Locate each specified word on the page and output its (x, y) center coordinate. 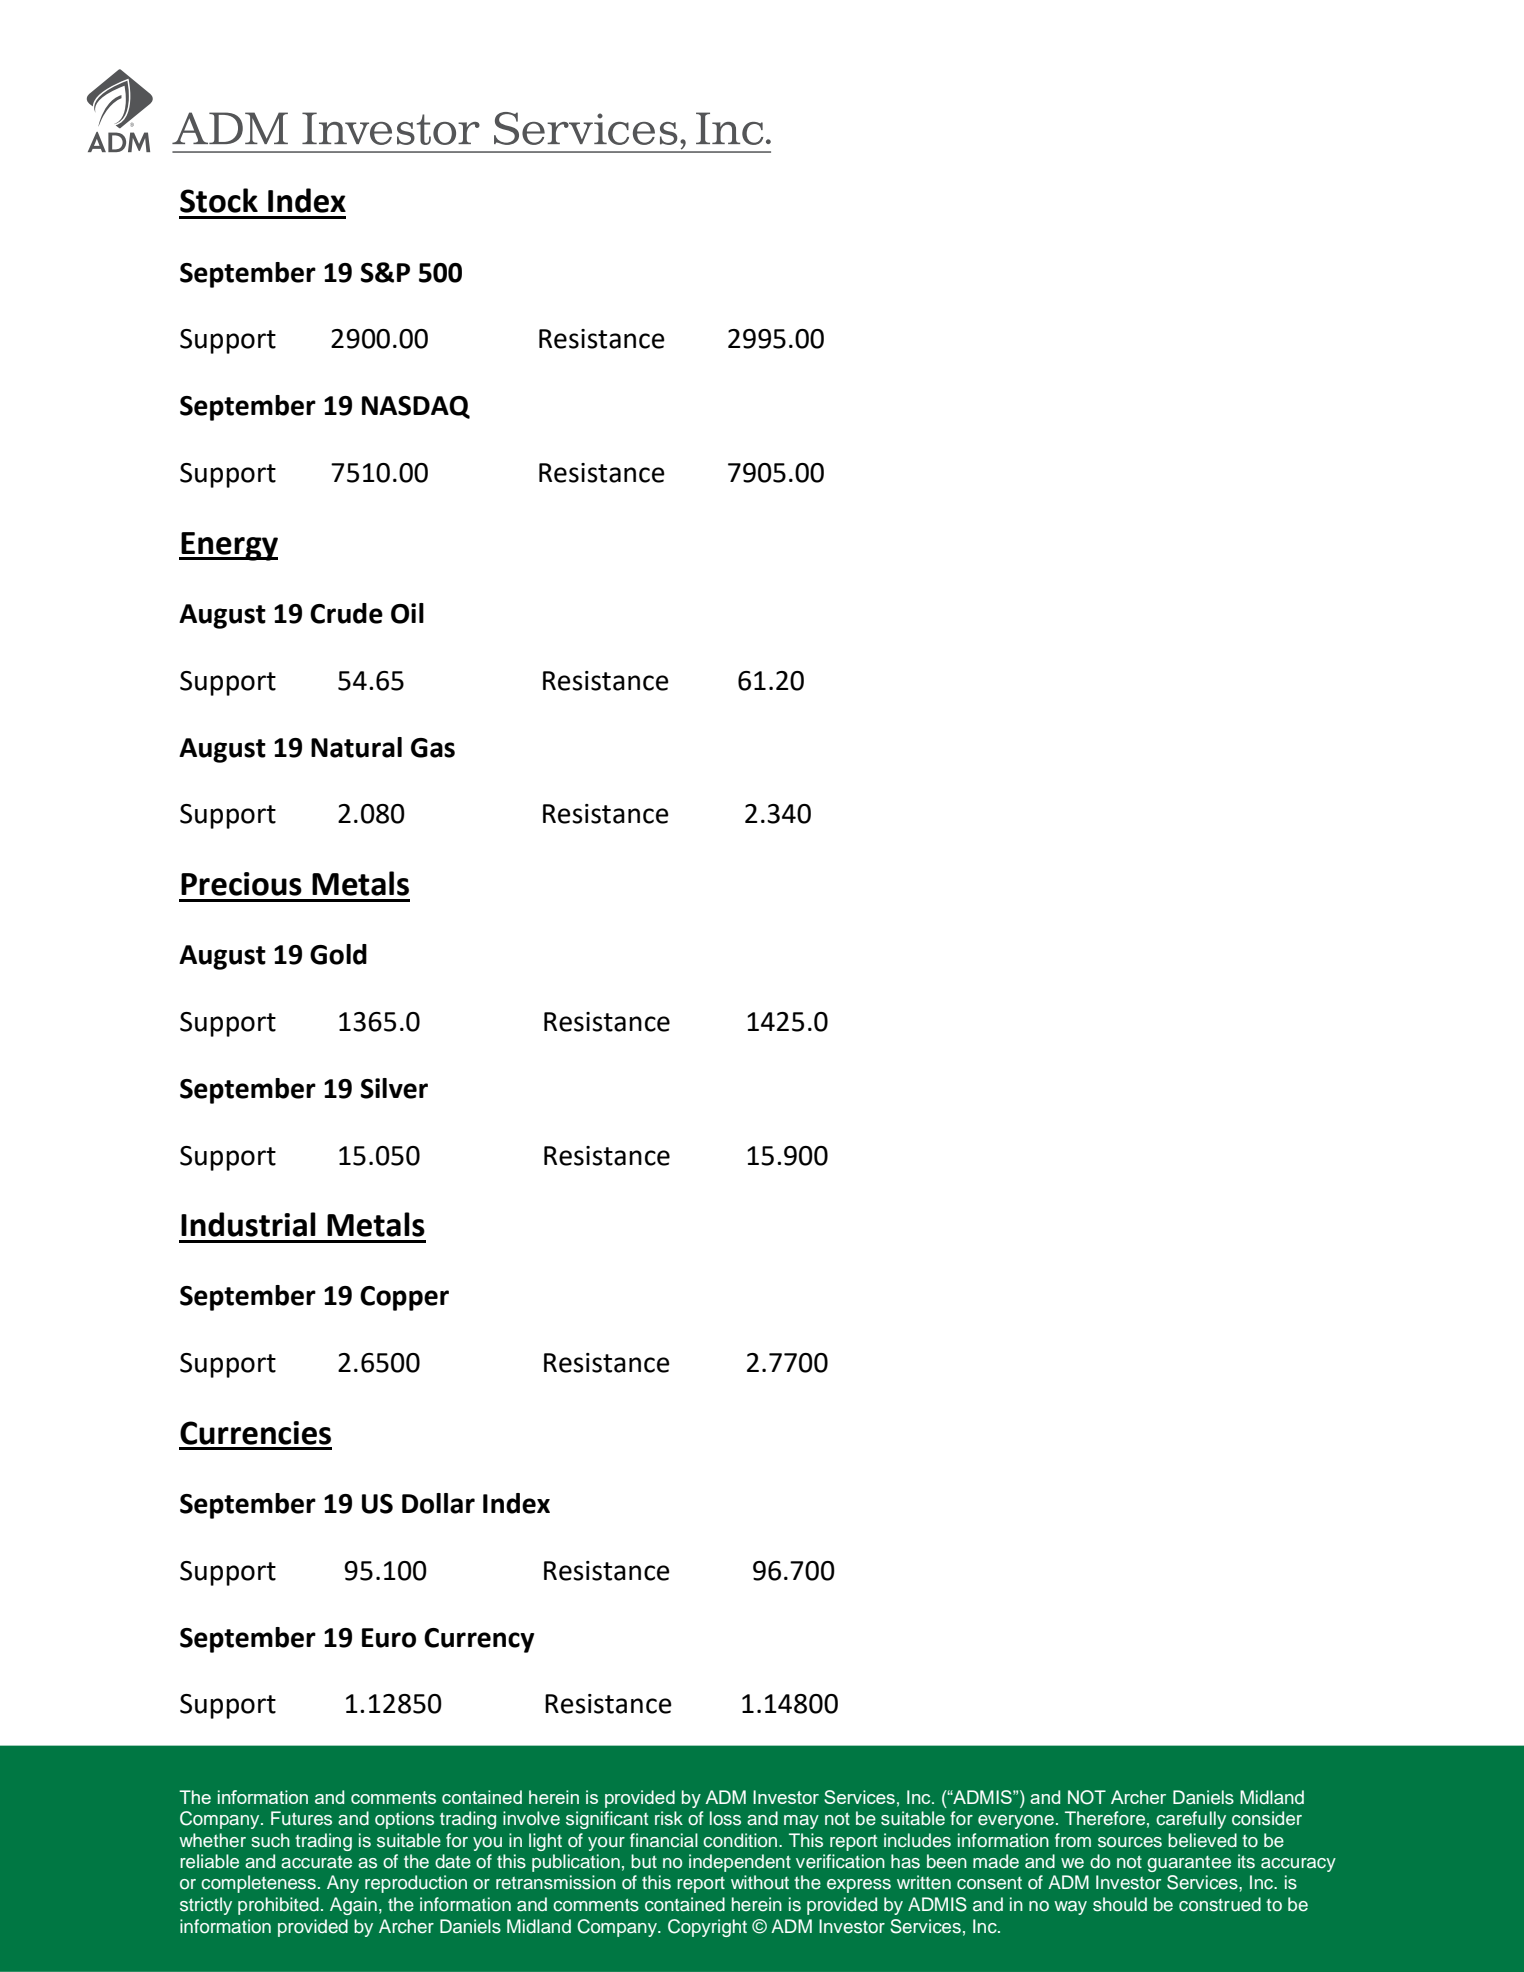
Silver (394, 1088)
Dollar (438, 1503)
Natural (356, 747)
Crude (346, 613)
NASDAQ (416, 407)
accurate (316, 1862)
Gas (433, 748)
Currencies (255, 1433)
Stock (219, 200)
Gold (338, 954)
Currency (479, 1640)
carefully (1191, 1820)
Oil (407, 613)
